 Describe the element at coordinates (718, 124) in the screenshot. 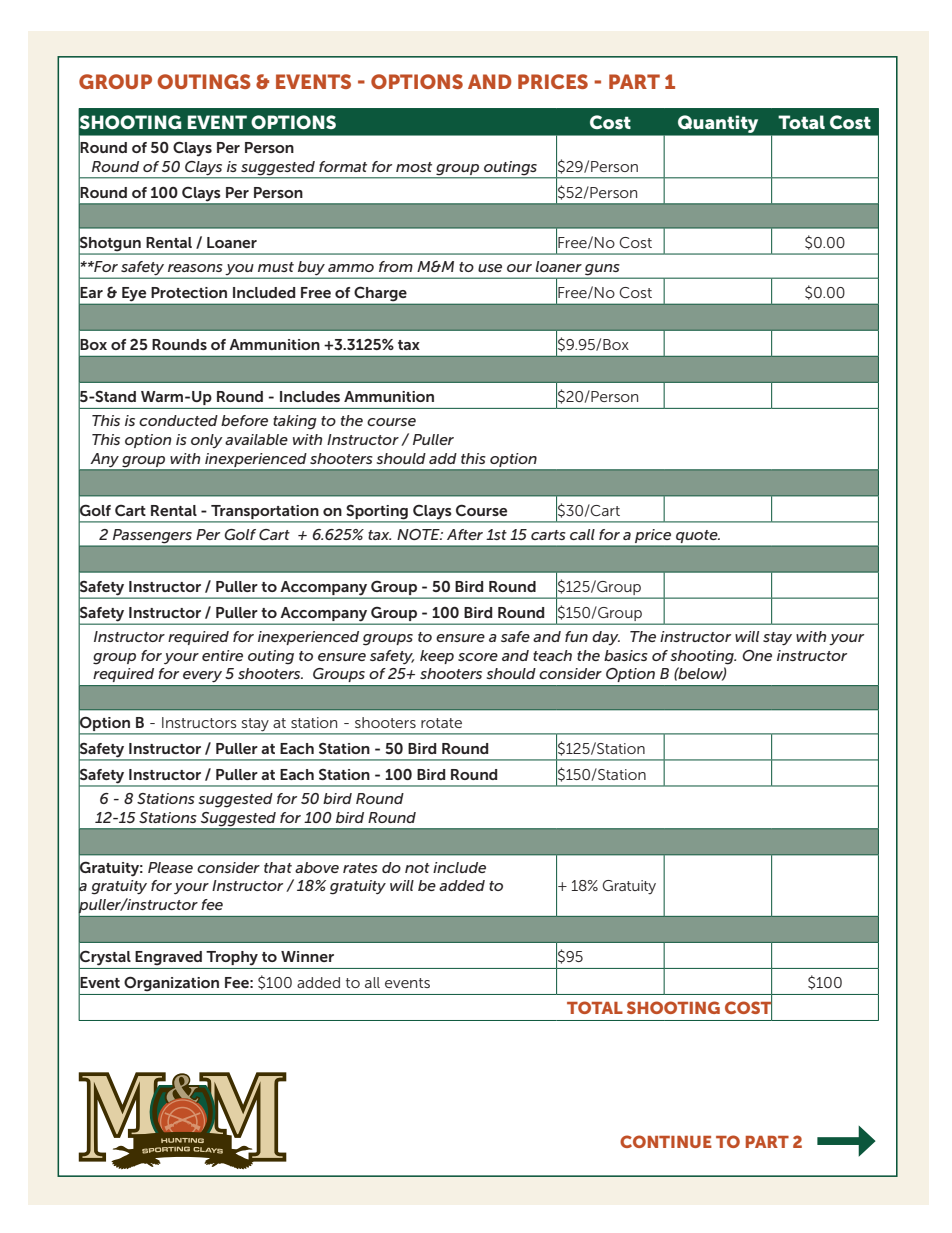

I see `Quantity` at that location.
